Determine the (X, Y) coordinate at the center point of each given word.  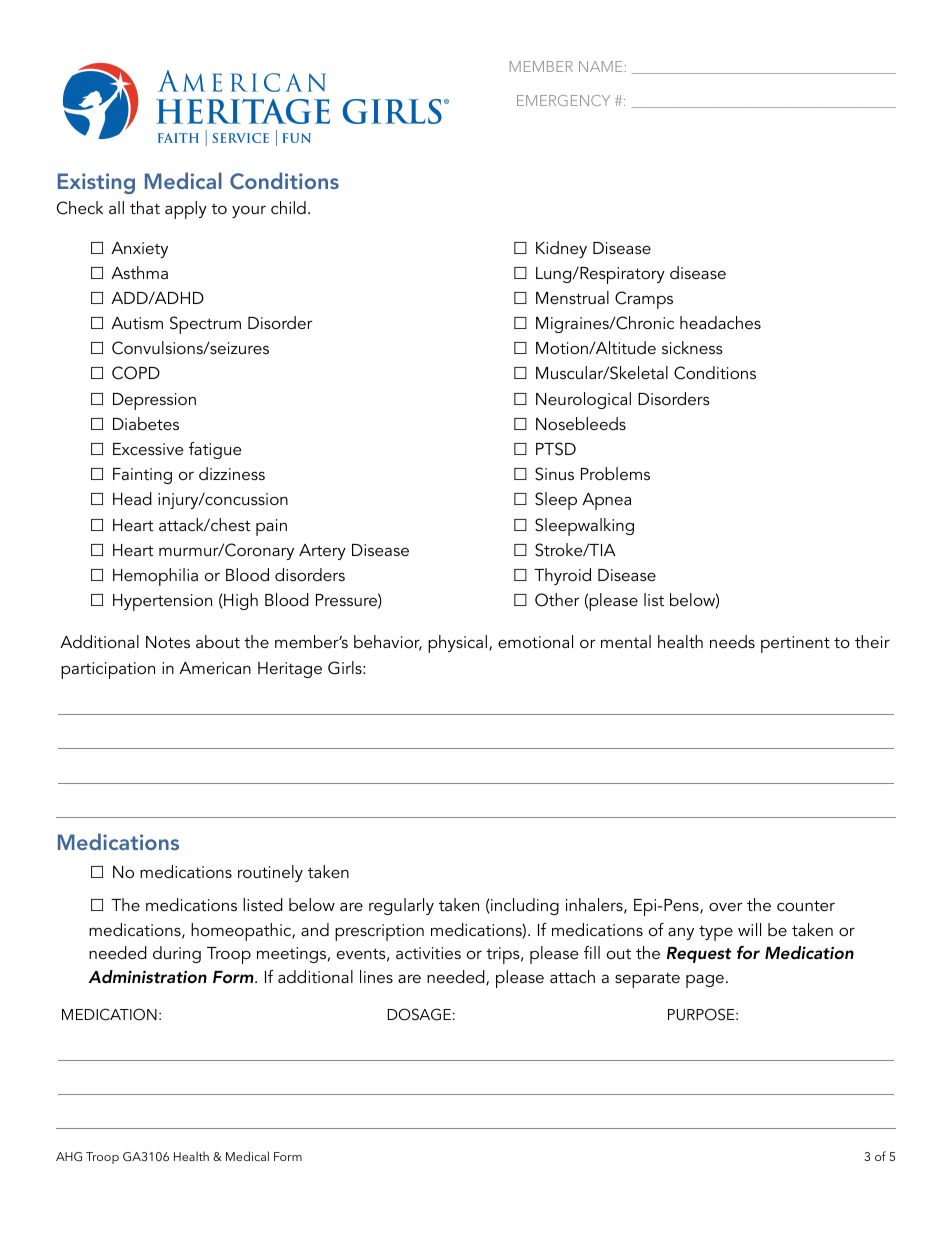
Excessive (148, 449)
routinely (270, 873)
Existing (96, 183)
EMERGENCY (563, 100)
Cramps (644, 300)
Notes (168, 642)
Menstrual (572, 297)
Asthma (139, 272)
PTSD (556, 449)
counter (806, 905)
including (524, 906)
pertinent (795, 644)
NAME (601, 66)
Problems (615, 473)
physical (457, 644)
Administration (147, 976)
